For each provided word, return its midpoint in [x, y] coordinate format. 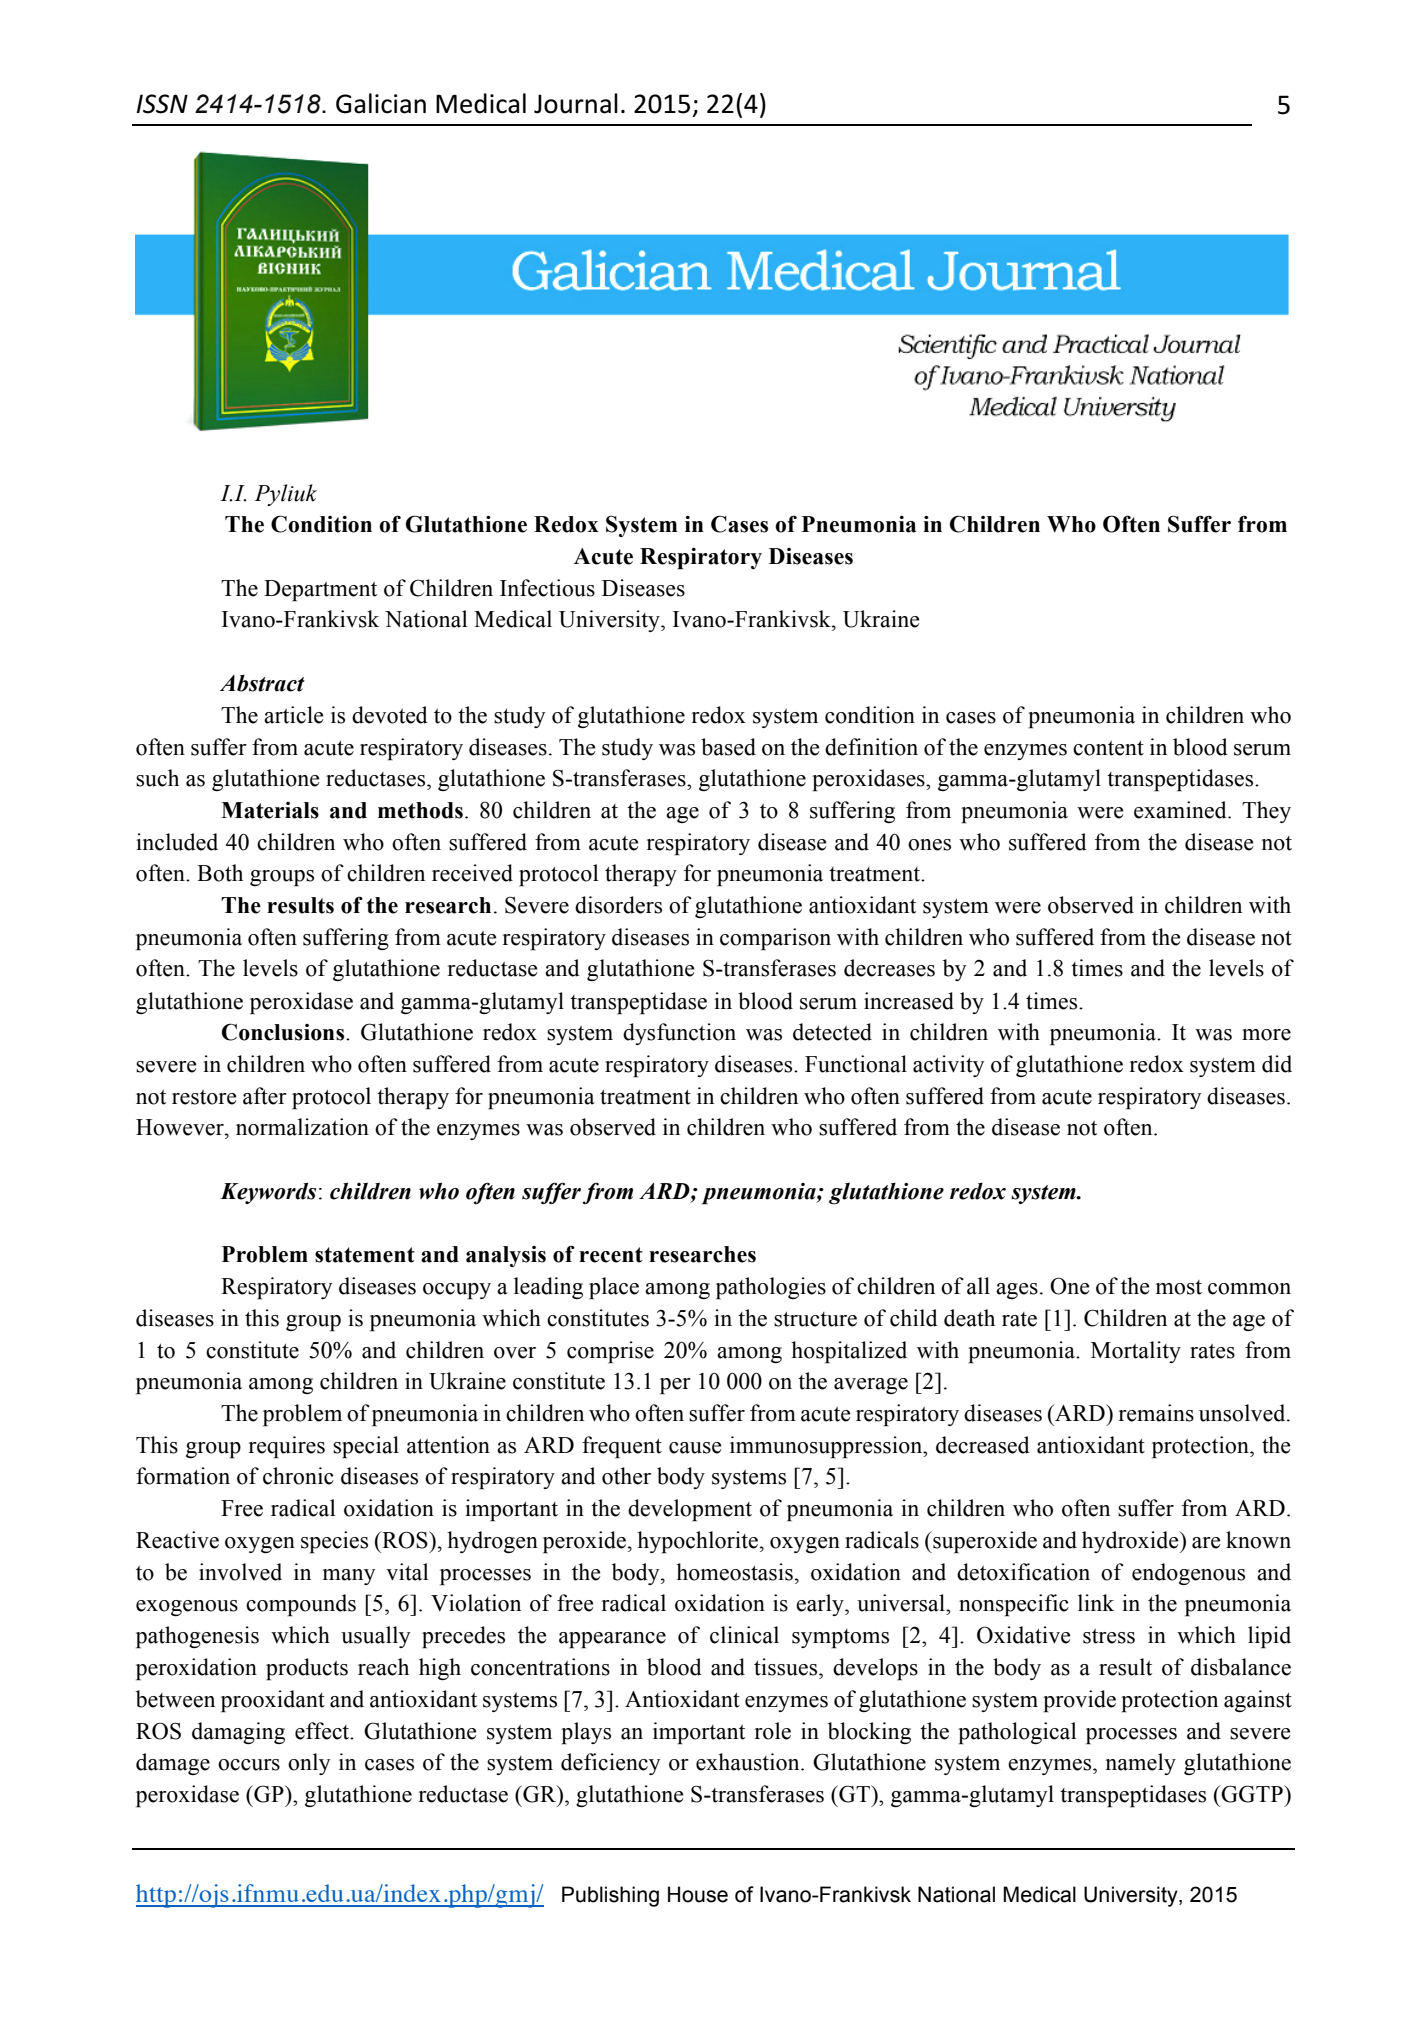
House [698, 1894]
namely [1141, 1764]
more [1266, 1035]
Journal [576, 103]
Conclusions [284, 1032]
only [309, 1764]
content [1108, 748]
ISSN [162, 104]
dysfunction [679, 1034]
